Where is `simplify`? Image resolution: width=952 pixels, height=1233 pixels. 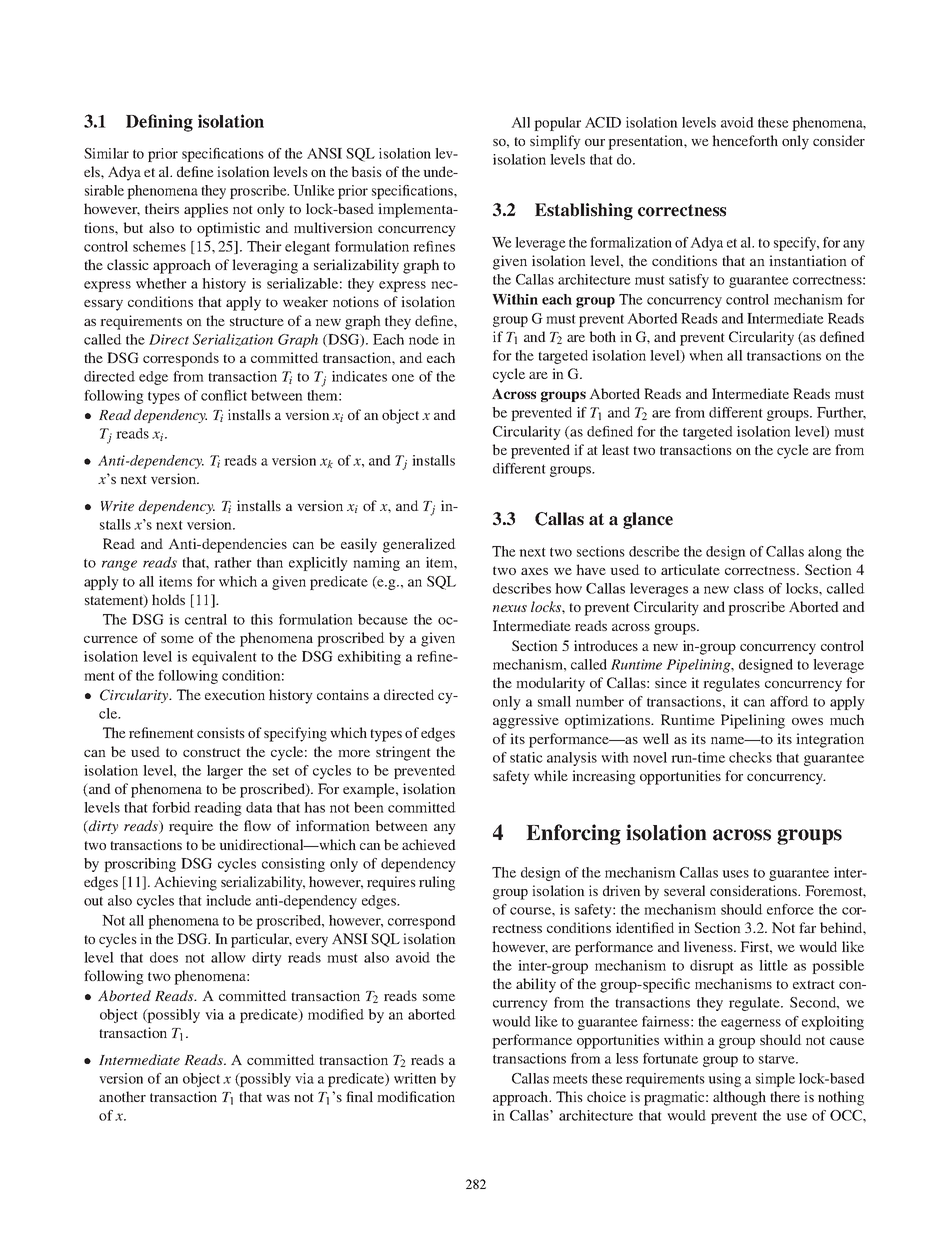 simplify is located at coordinates (555, 142).
